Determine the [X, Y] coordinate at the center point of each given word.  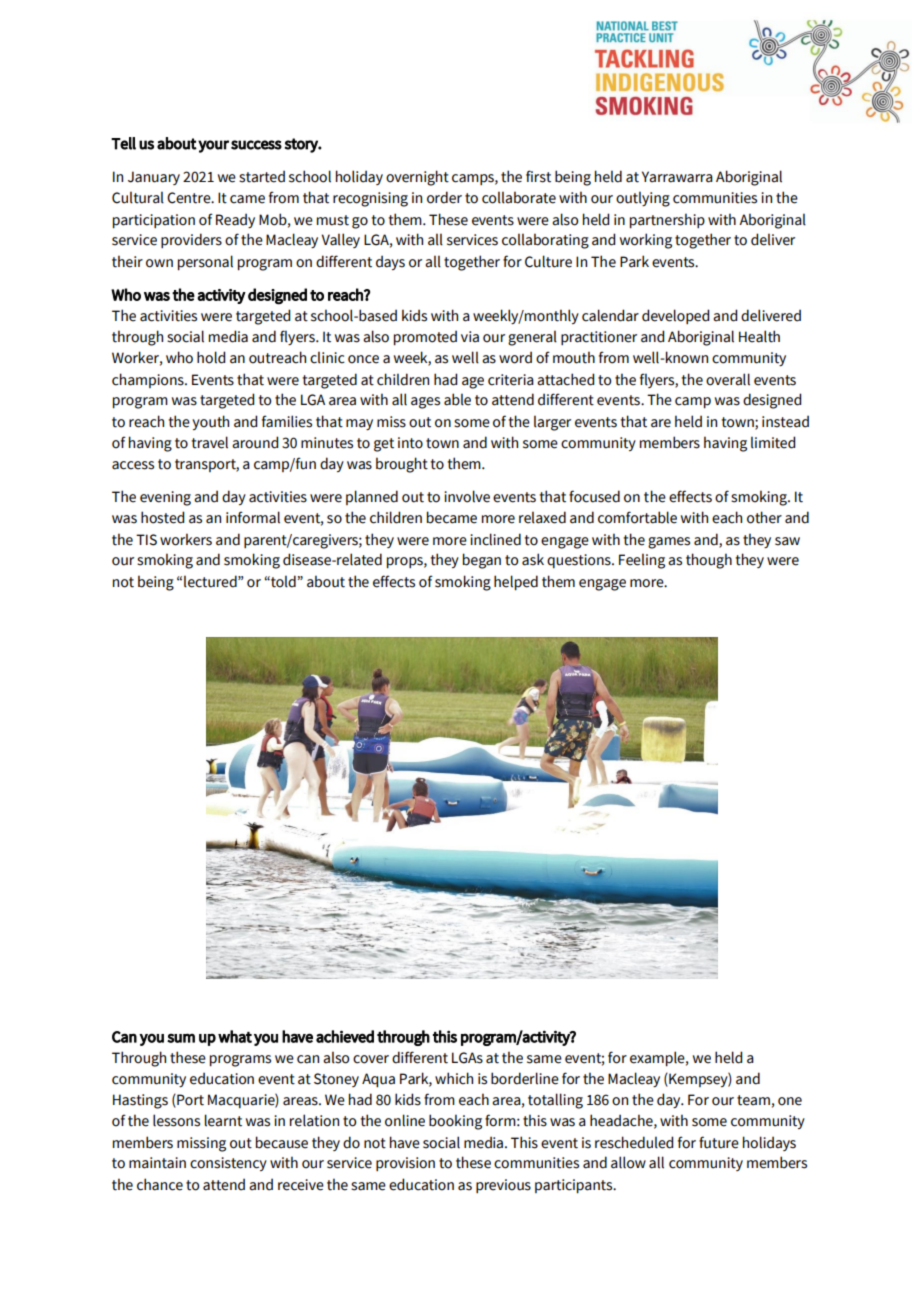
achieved [345, 1036]
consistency [228, 1164]
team [753, 1100]
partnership [667, 220]
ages [425, 403]
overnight [417, 178]
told [283, 581]
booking [455, 1122]
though [709, 561]
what [235, 1036]
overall [728, 379]
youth [210, 422]
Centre [190, 198]
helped [516, 582]
